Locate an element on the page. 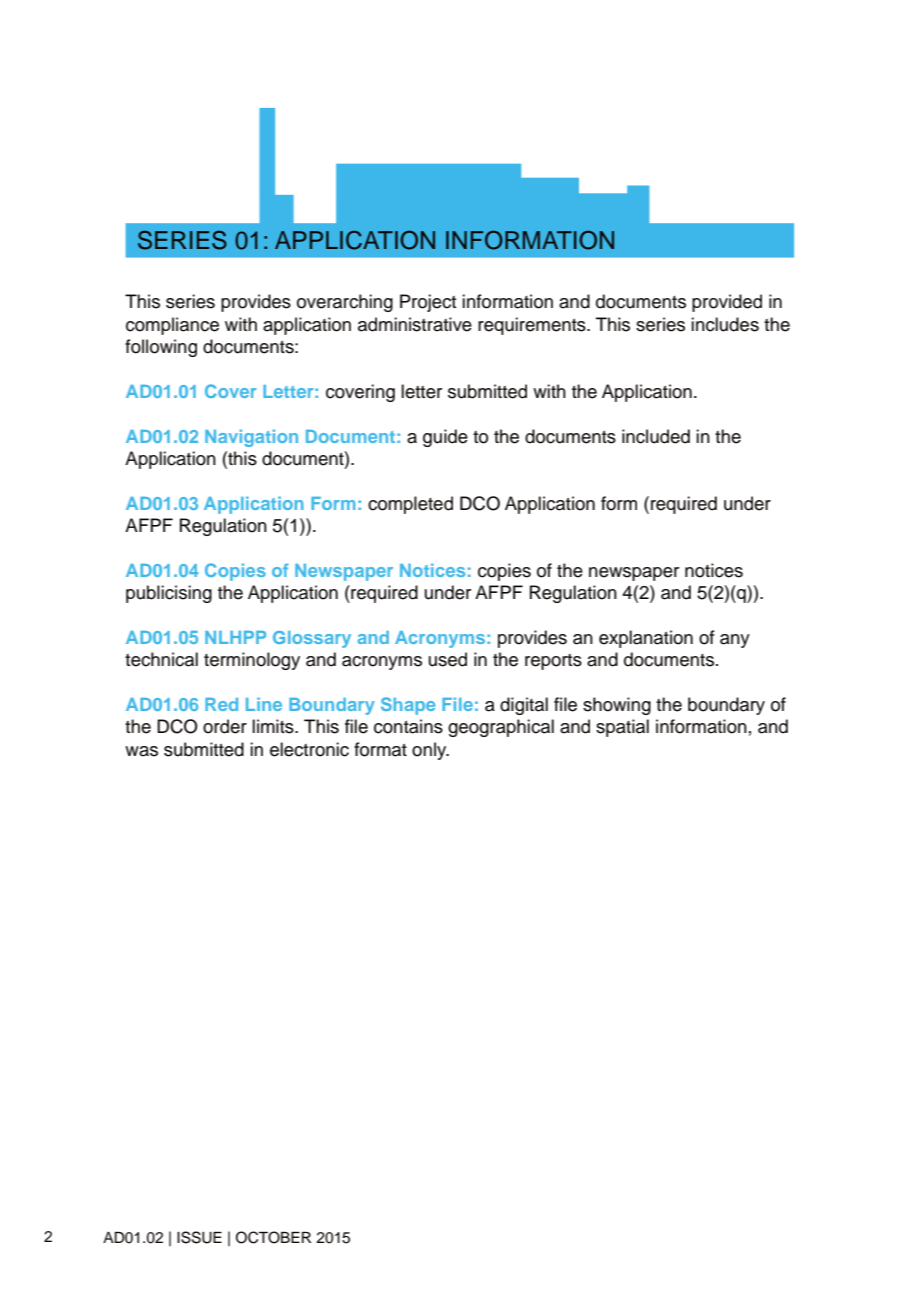  Navigation is located at coordinates (251, 438).
